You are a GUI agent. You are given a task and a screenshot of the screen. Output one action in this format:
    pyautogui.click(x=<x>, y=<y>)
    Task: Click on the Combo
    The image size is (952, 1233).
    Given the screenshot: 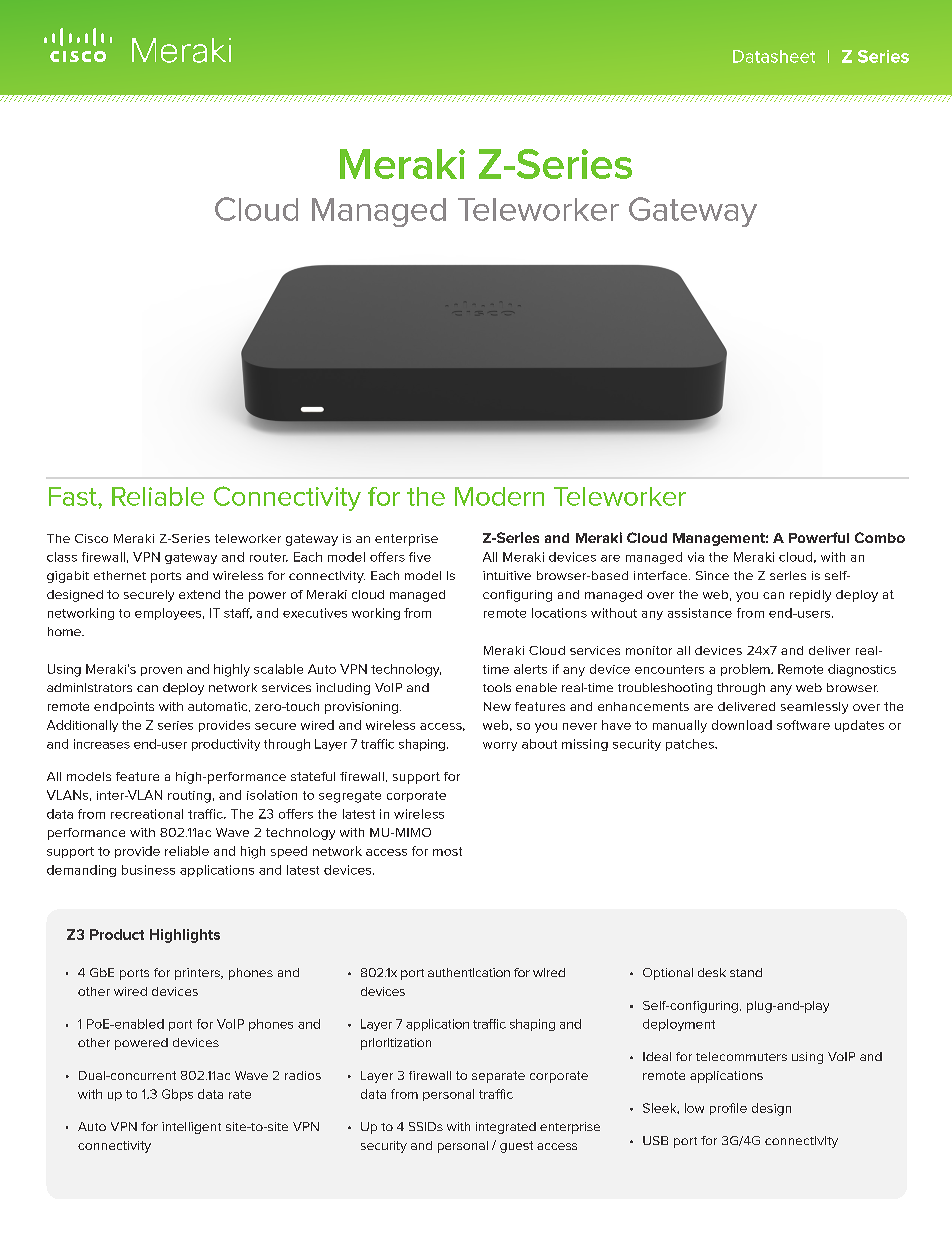 What is the action you would take?
    pyautogui.click(x=880, y=537)
